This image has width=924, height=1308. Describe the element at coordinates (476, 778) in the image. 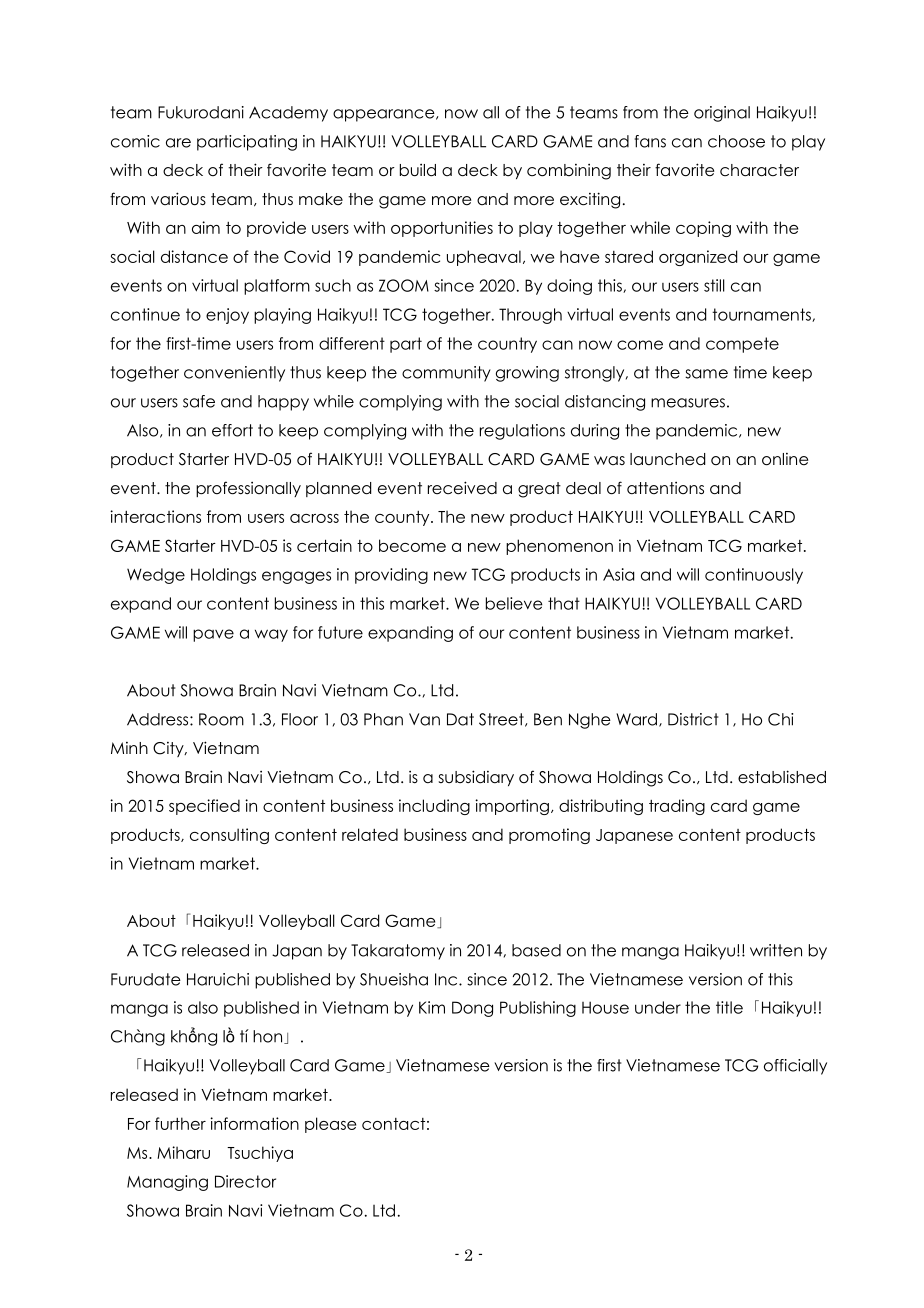

I see `subsidiary` at that location.
